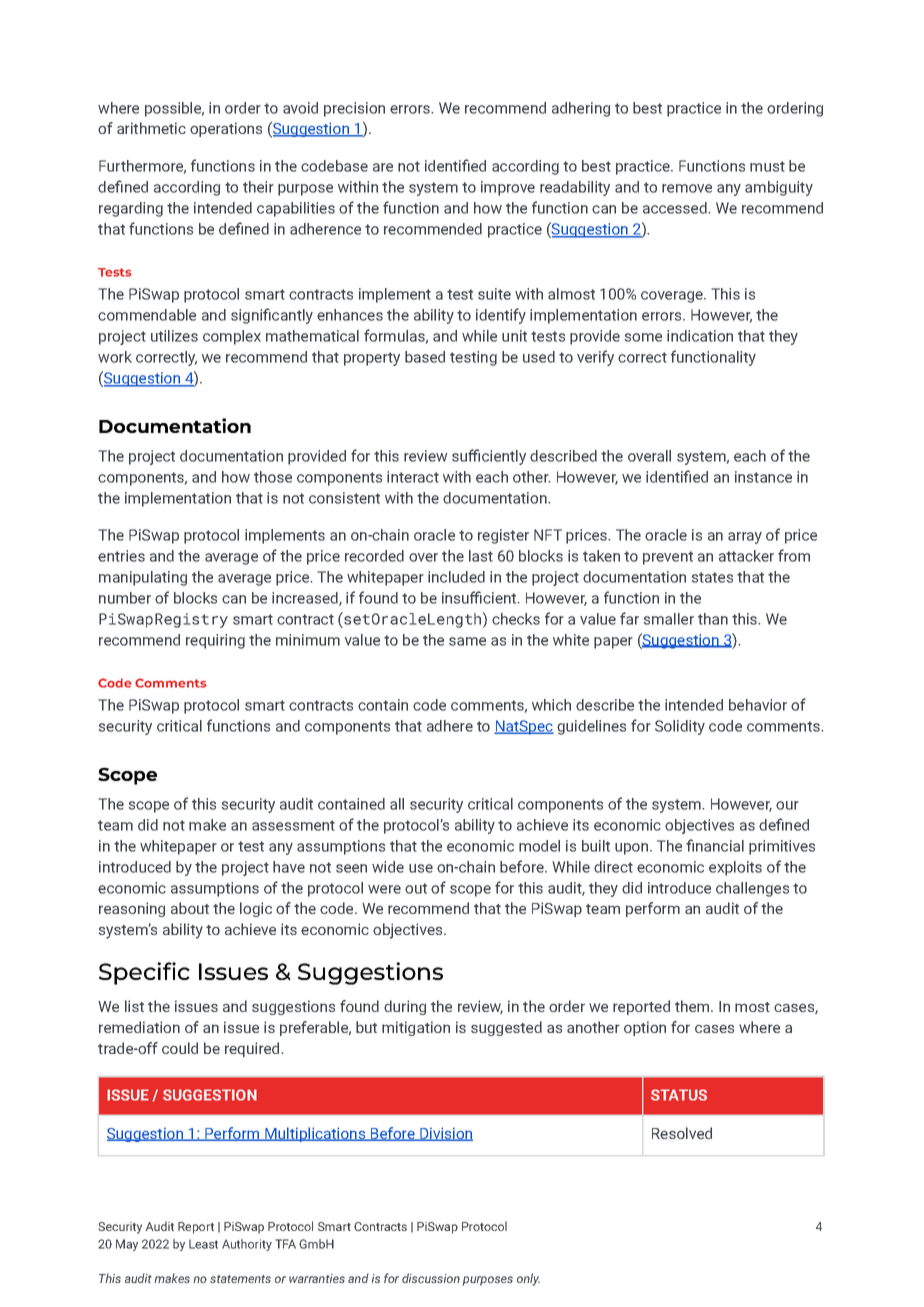  Describe the element at coordinates (508, 188) in the page. I see `improve` at that location.
